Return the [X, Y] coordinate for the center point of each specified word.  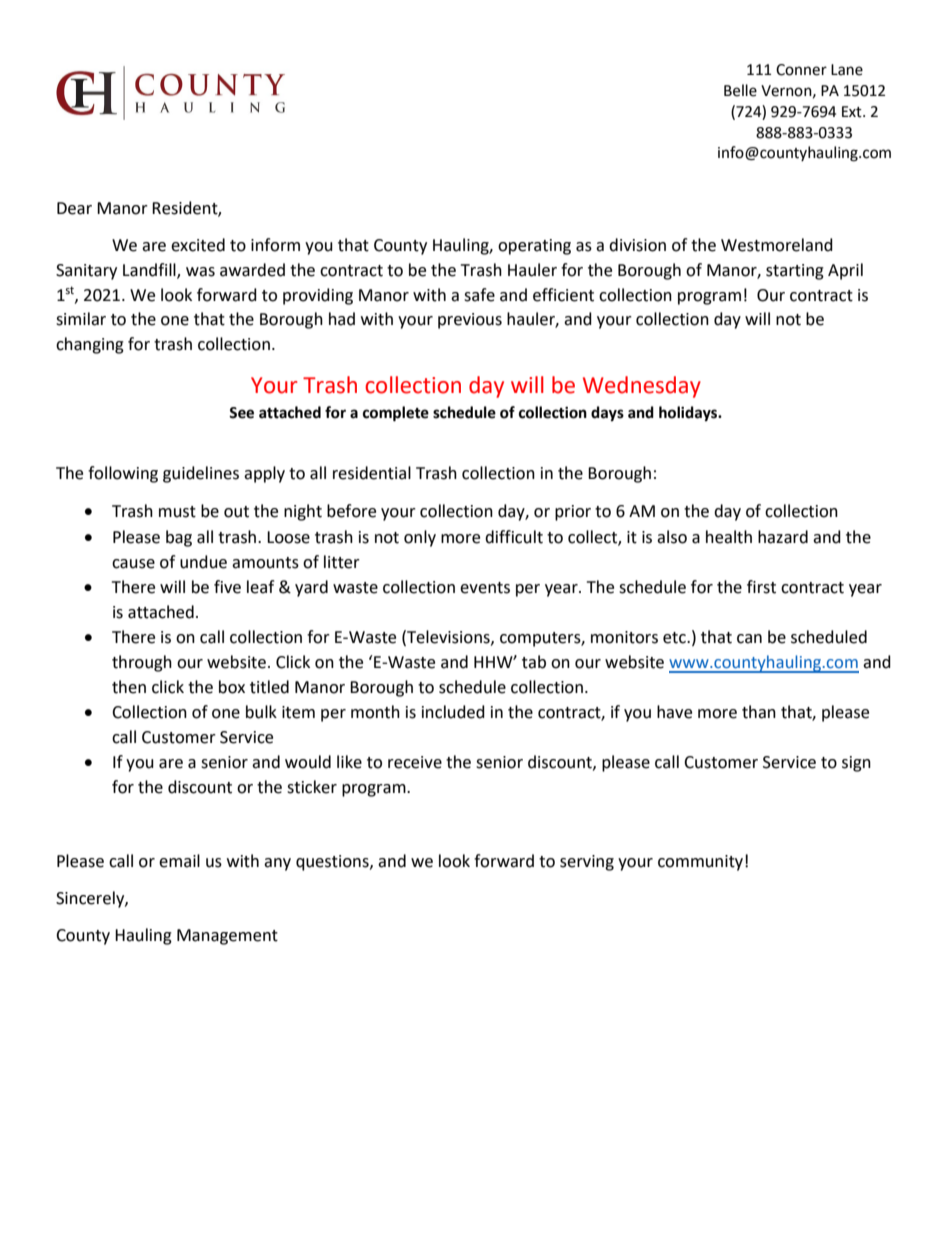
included [453, 712]
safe [479, 295]
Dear [74, 208]
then [129, 687]
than [759, 712]
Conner [801, 70]
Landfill [150, 271]
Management [227, 937]
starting [795, 272]
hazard [783, 537]
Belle [740, 90]
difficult [514, 537]
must [177, 512]
